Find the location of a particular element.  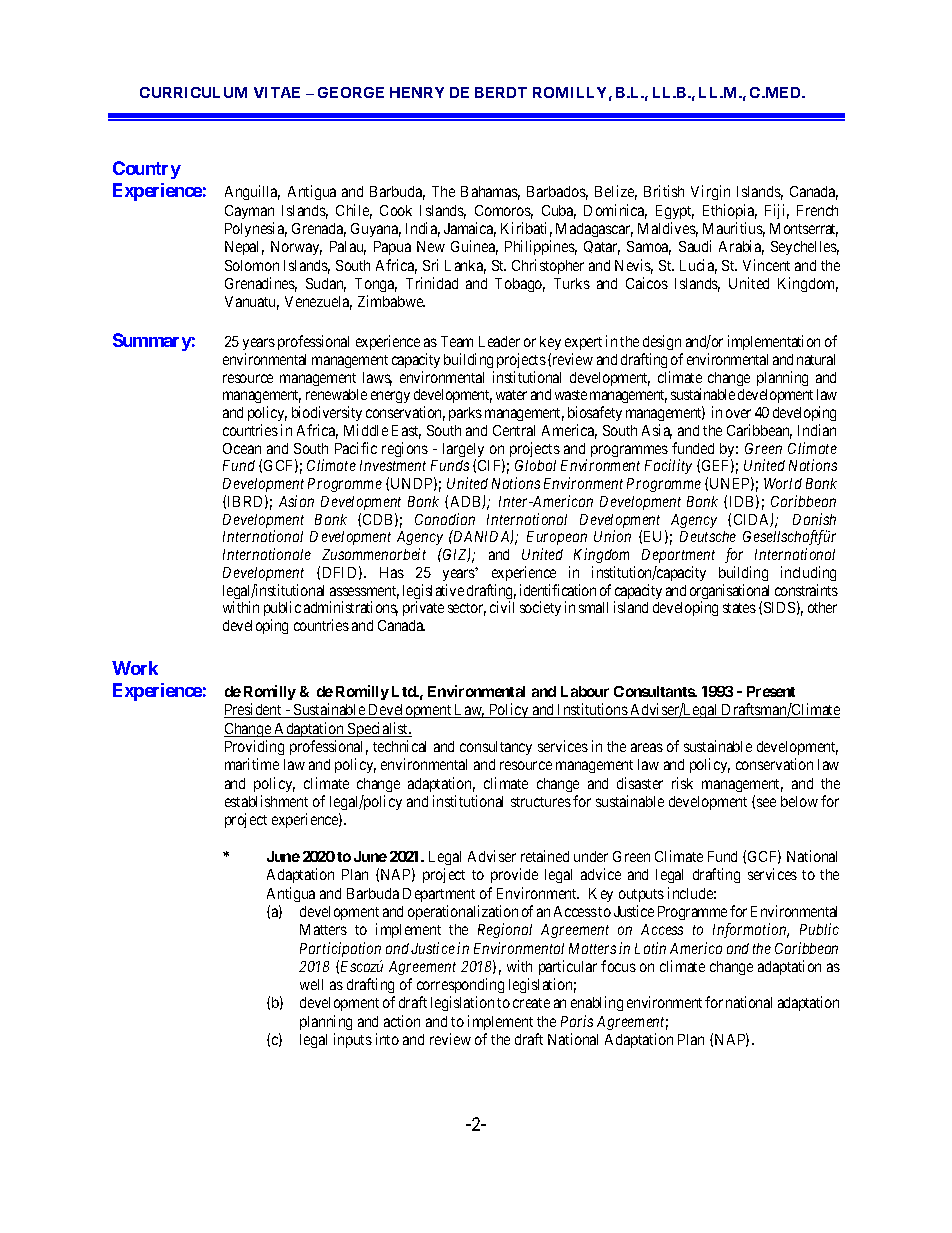

well is located at coordinates (311, 984).
